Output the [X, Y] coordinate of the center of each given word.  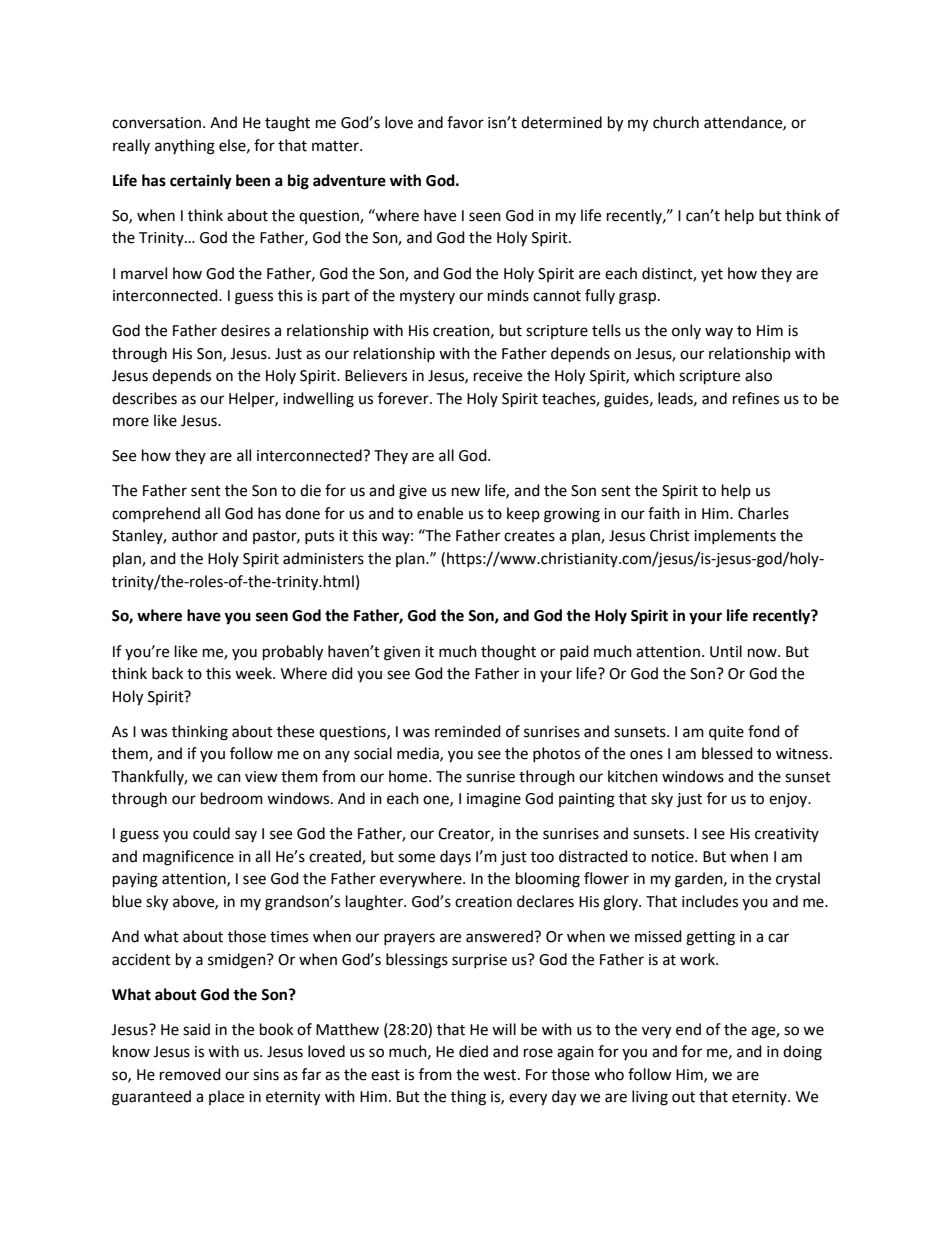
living [650, 1098]
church [676, 122]
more [131, 422]
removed [190, 1074]
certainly [201, 182]
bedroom [232, 798]
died [473, 1051]
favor [465, 122]
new [466, 492]
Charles [763, 513]
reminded [468, 731]
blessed [727, 753]
